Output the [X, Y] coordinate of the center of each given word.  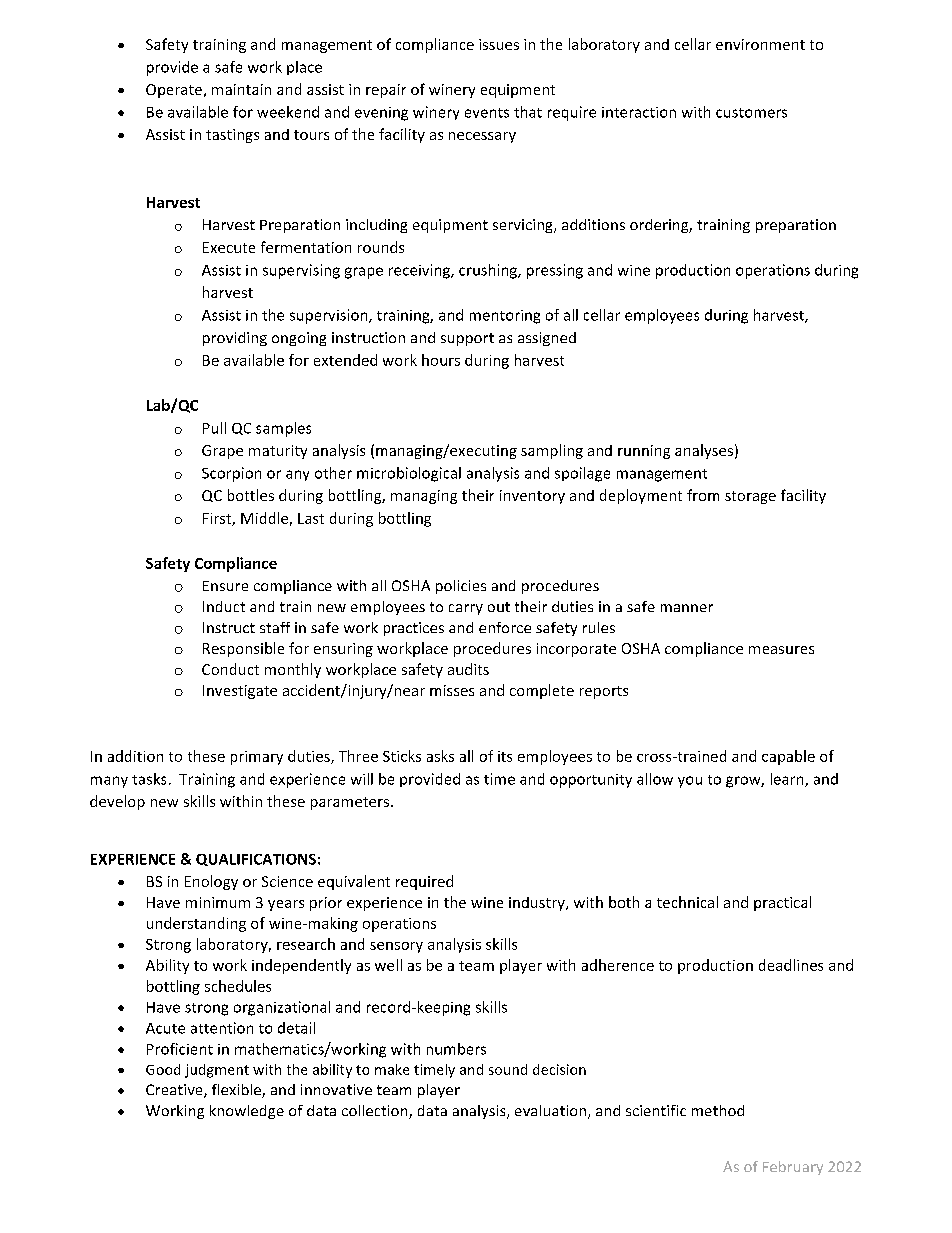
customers [751, 113]
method [718, 1110]
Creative [175, 1091]
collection [376, 1112]
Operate [175, 91]
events [487, 113]
